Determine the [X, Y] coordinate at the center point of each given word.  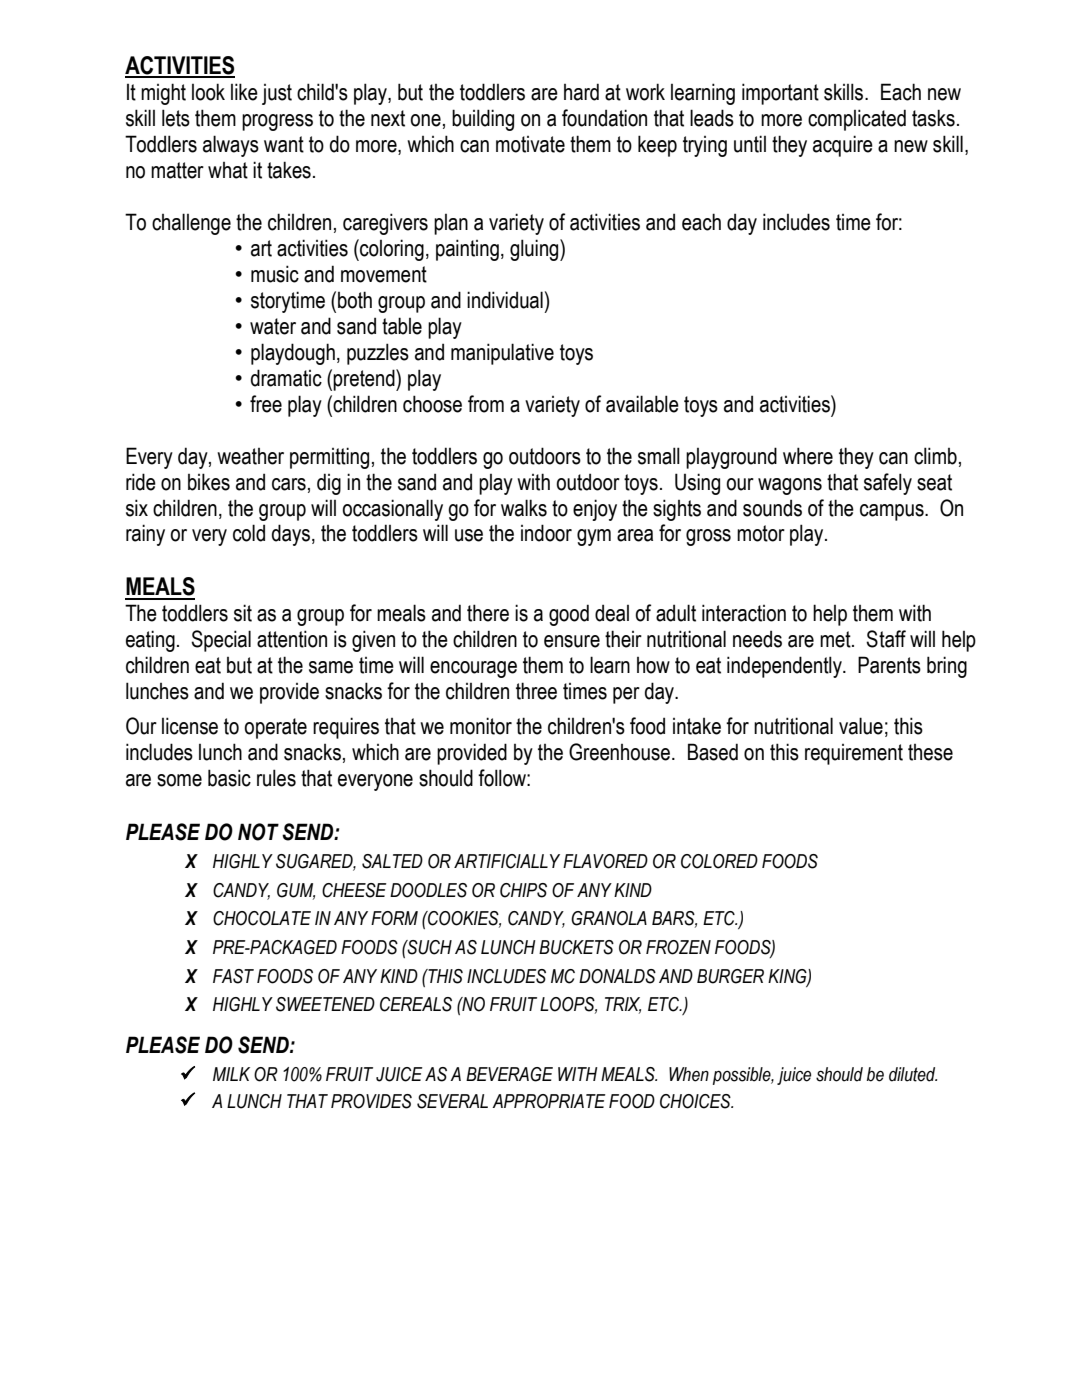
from [486, 404]
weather [250, 456]
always [231, 146]
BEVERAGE [509, 1074]
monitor [481, 726]
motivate [530, 144]
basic [229, 778]
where [808, 456]
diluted [913, 1074]
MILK [231, 1074]
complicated [857, 120]
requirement [854, 754]
